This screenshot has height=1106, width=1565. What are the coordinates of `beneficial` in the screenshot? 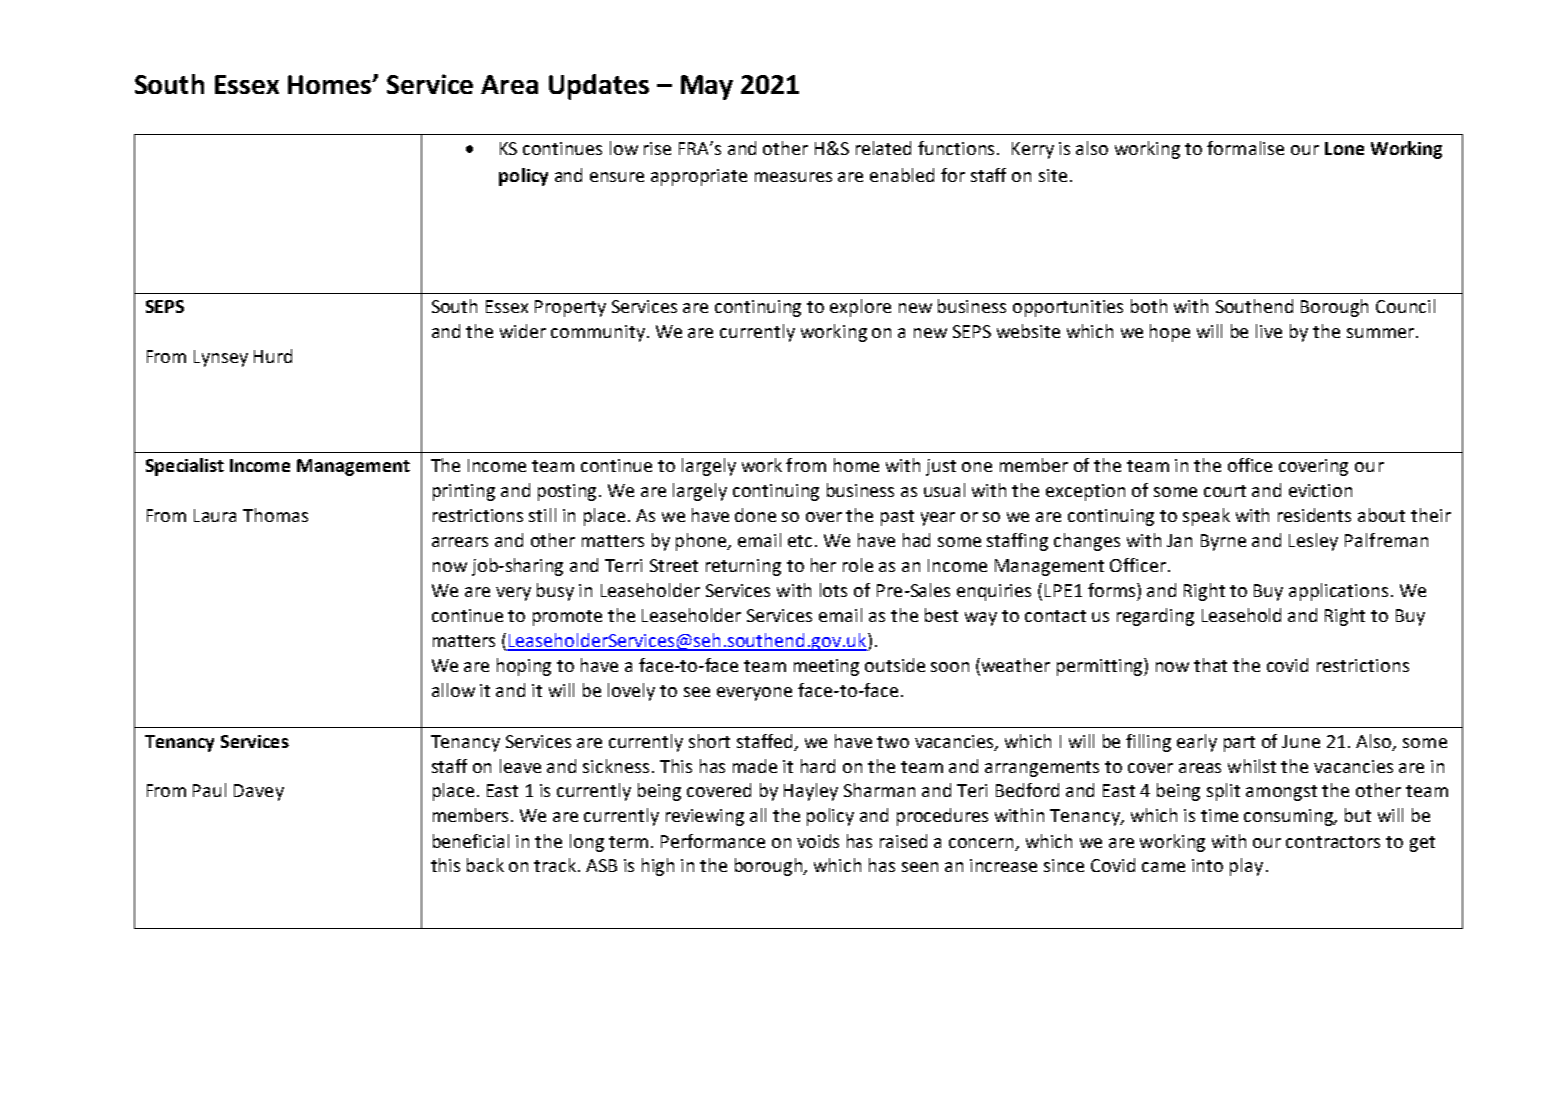 It's located at (471, 841).
